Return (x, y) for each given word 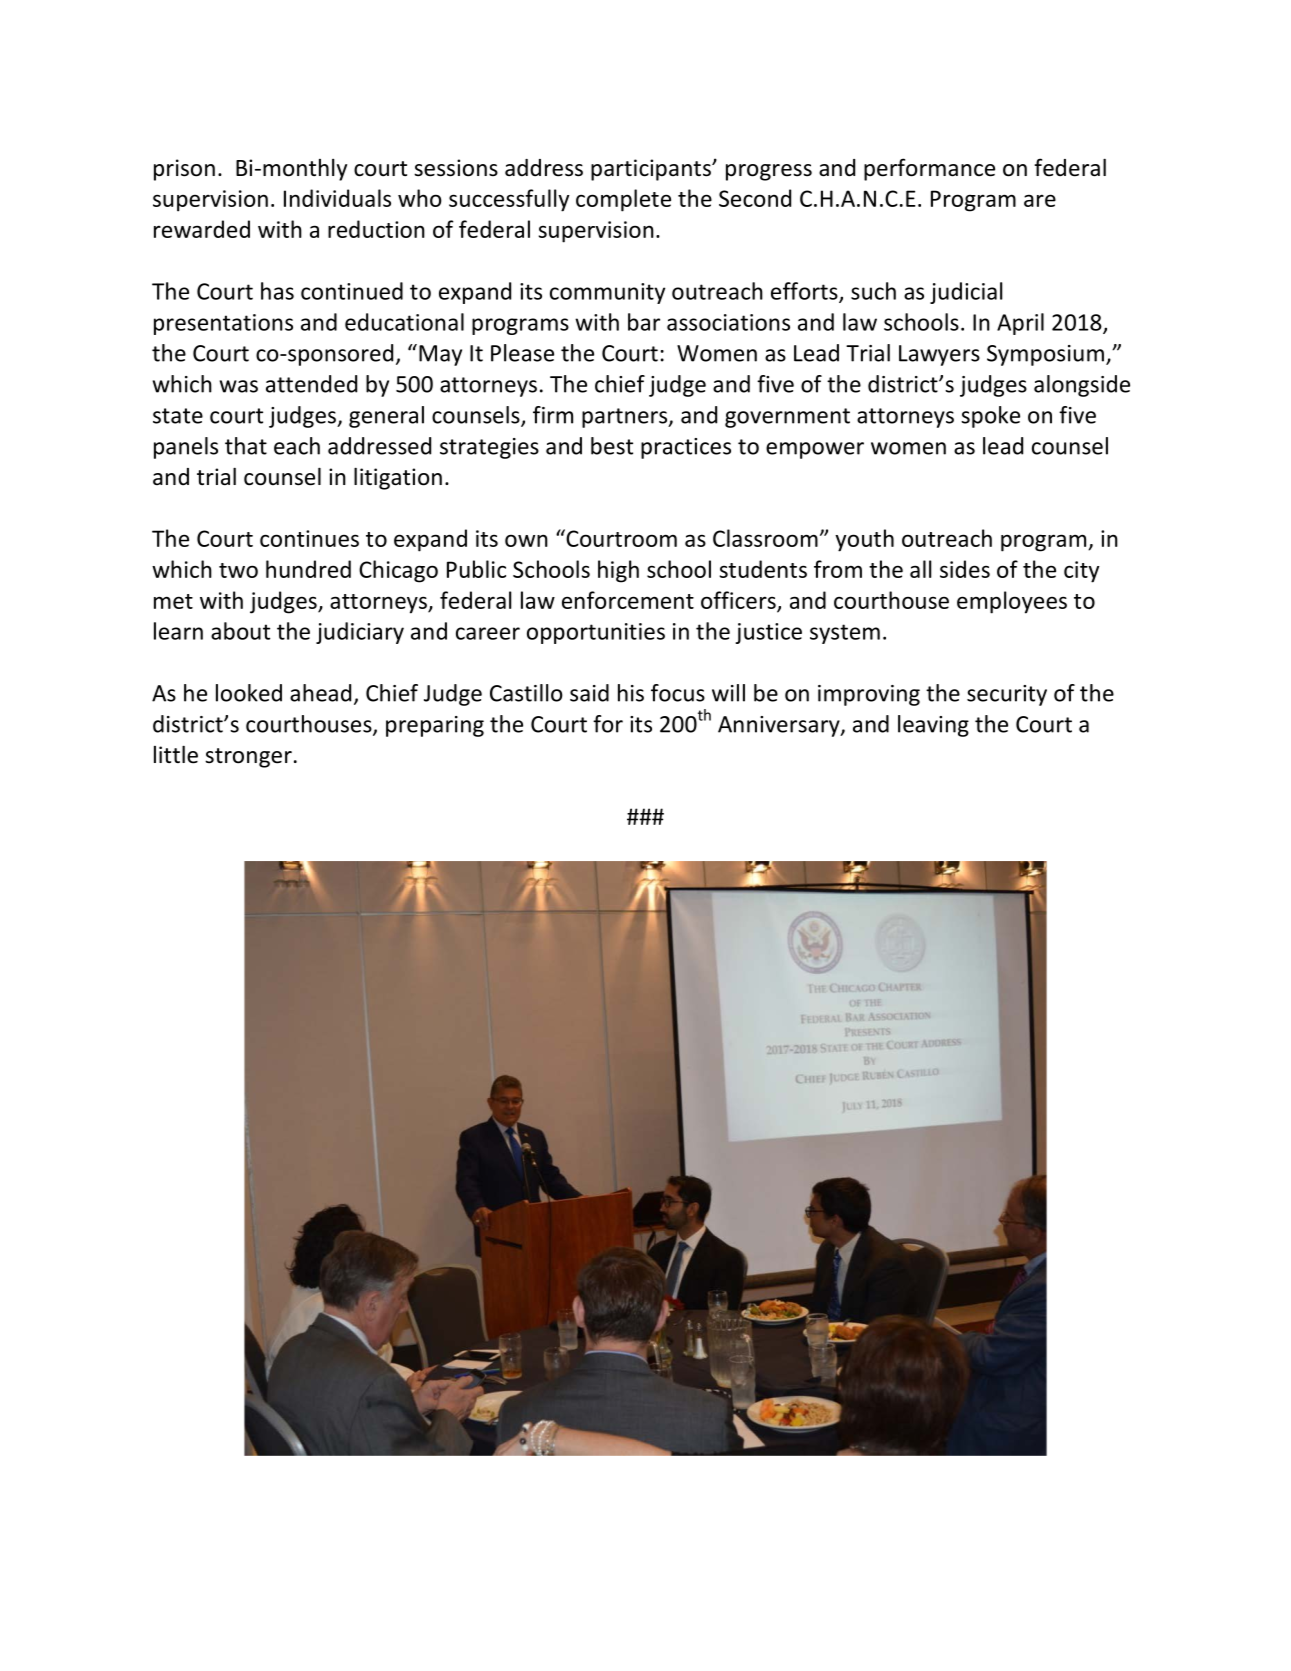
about (240, 631)
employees (1012, 602)
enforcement (628, 600)
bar (644, 322)
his (631, 693)
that (246, 446)
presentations (223, 324)
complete (623, 200)
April (1020, 324)
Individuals (337, 198)
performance (929, 169)
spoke (990, 417)
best (612, 446)
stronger (248, 758)
